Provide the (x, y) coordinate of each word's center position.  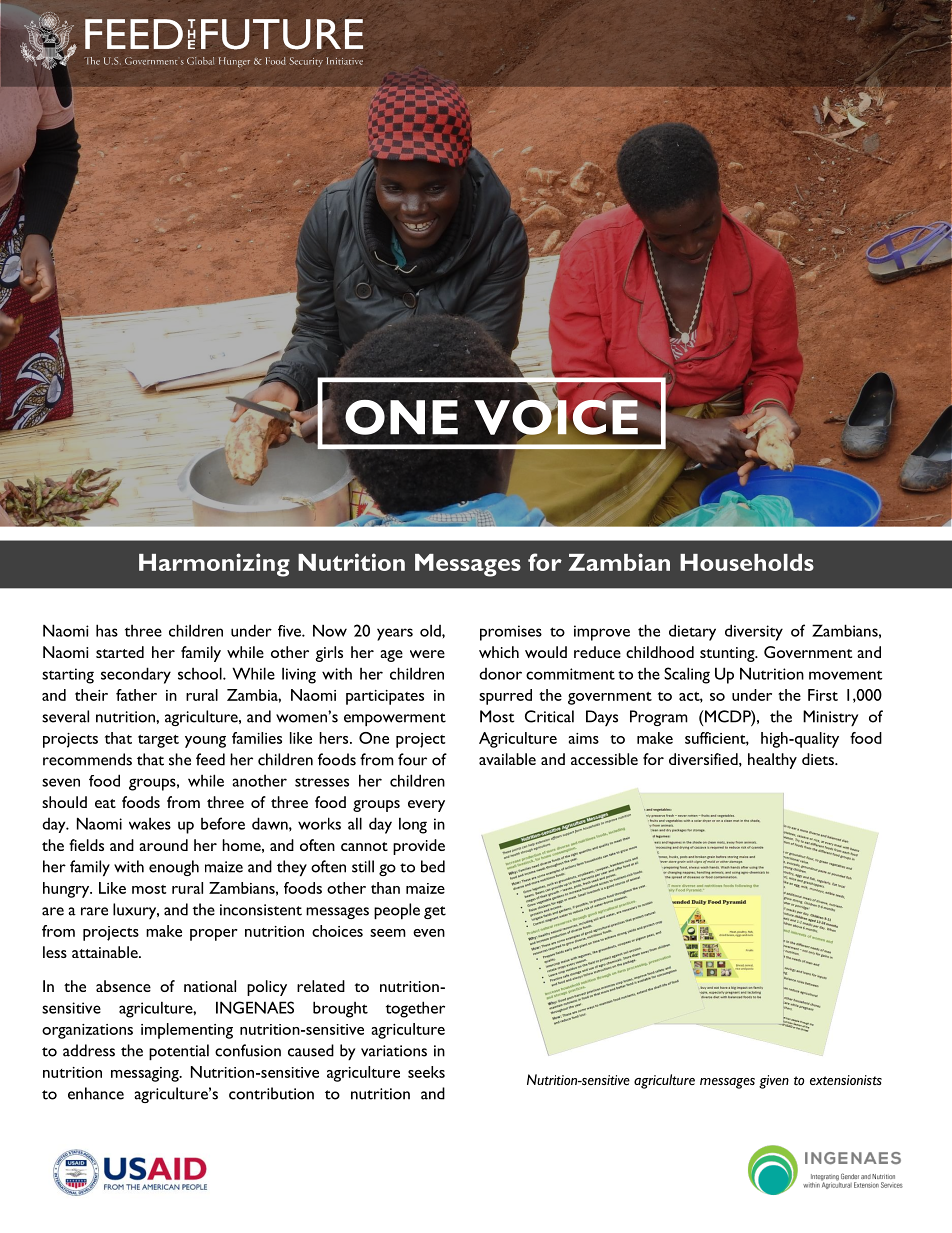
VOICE (556, 416)
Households (747, 562)
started (120, 652)
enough (174, 868)
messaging (146, 1074)
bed (433, 866)
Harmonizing (214, 565)
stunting (728, 654)
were (427, 654)
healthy (772, 761)
